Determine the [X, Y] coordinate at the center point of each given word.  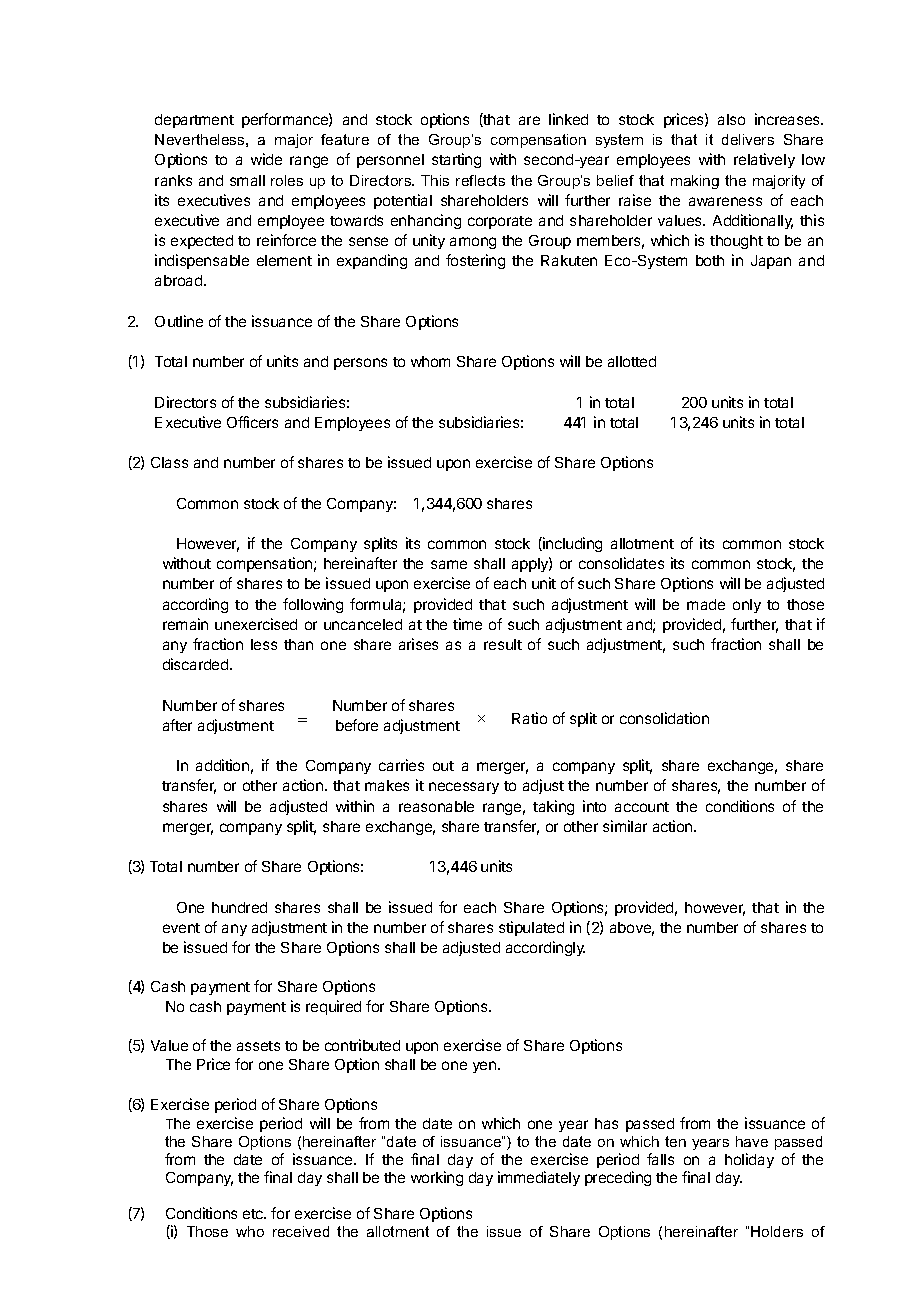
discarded [197, 664]
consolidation [664, 718]
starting [456, 160]
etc [254, 1214]
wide [266, 159]
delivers [748, 139]
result [503, 644]
